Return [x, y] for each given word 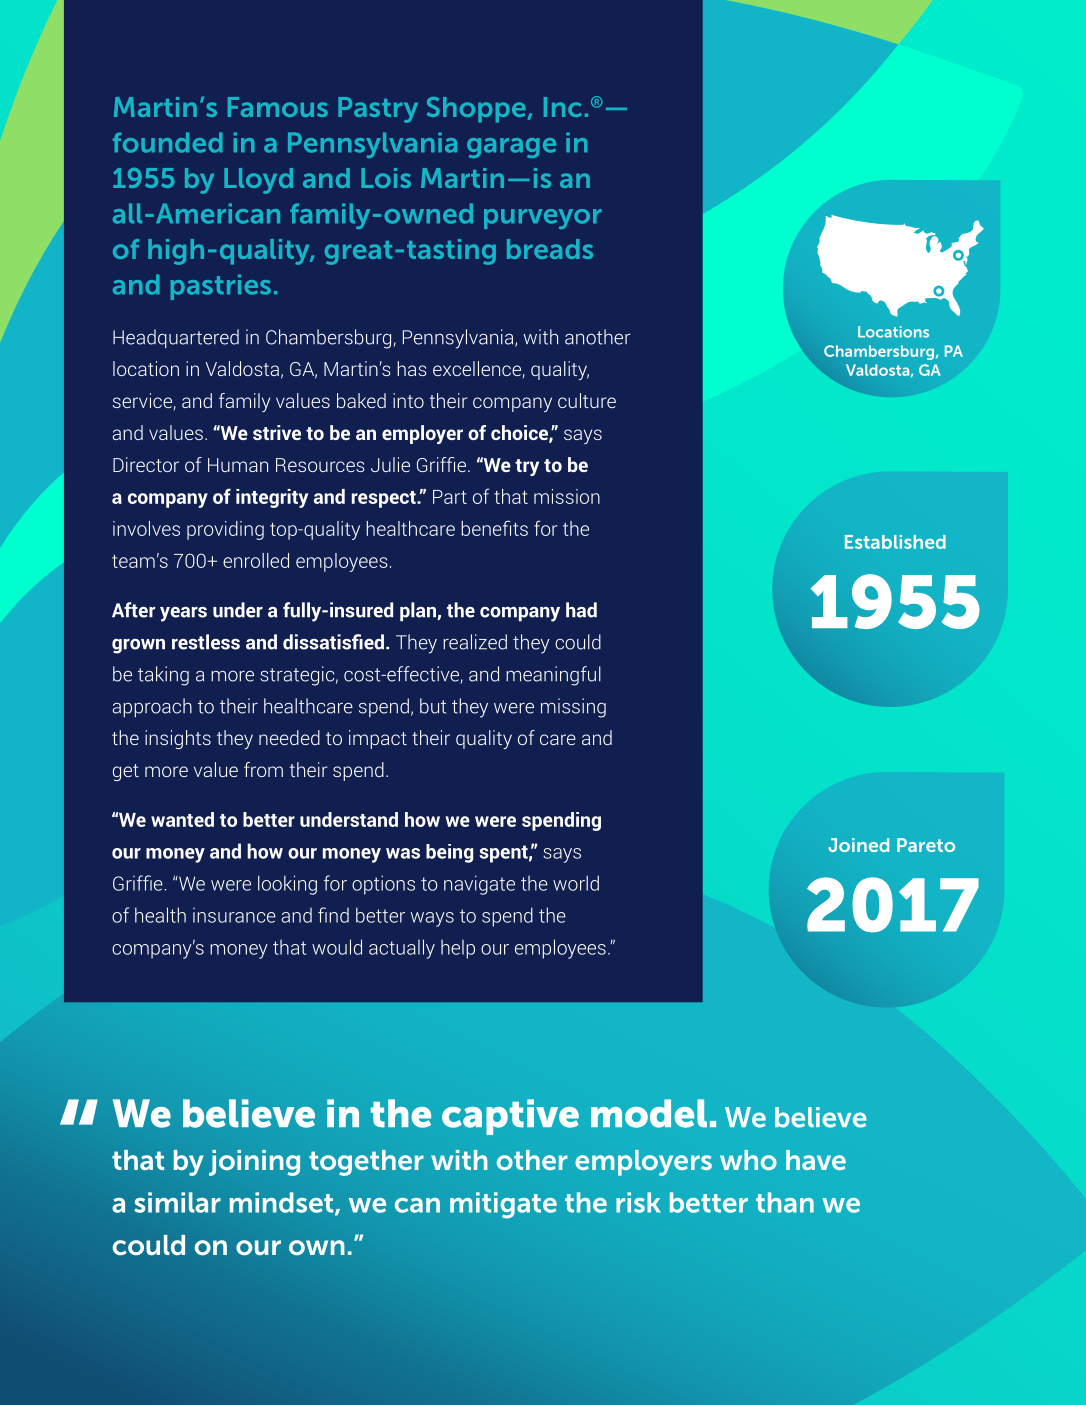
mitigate [503, 1205]
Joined [858, 845]
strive [277, 432]
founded [168, 142]
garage [511, 148]
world [576, 883]
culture [587, 400]
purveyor [543, 219]
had [581, 610]
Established [895, 542]
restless [206, 642]
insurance [234, 915]
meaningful [553, 676]
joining [254, 1163]
